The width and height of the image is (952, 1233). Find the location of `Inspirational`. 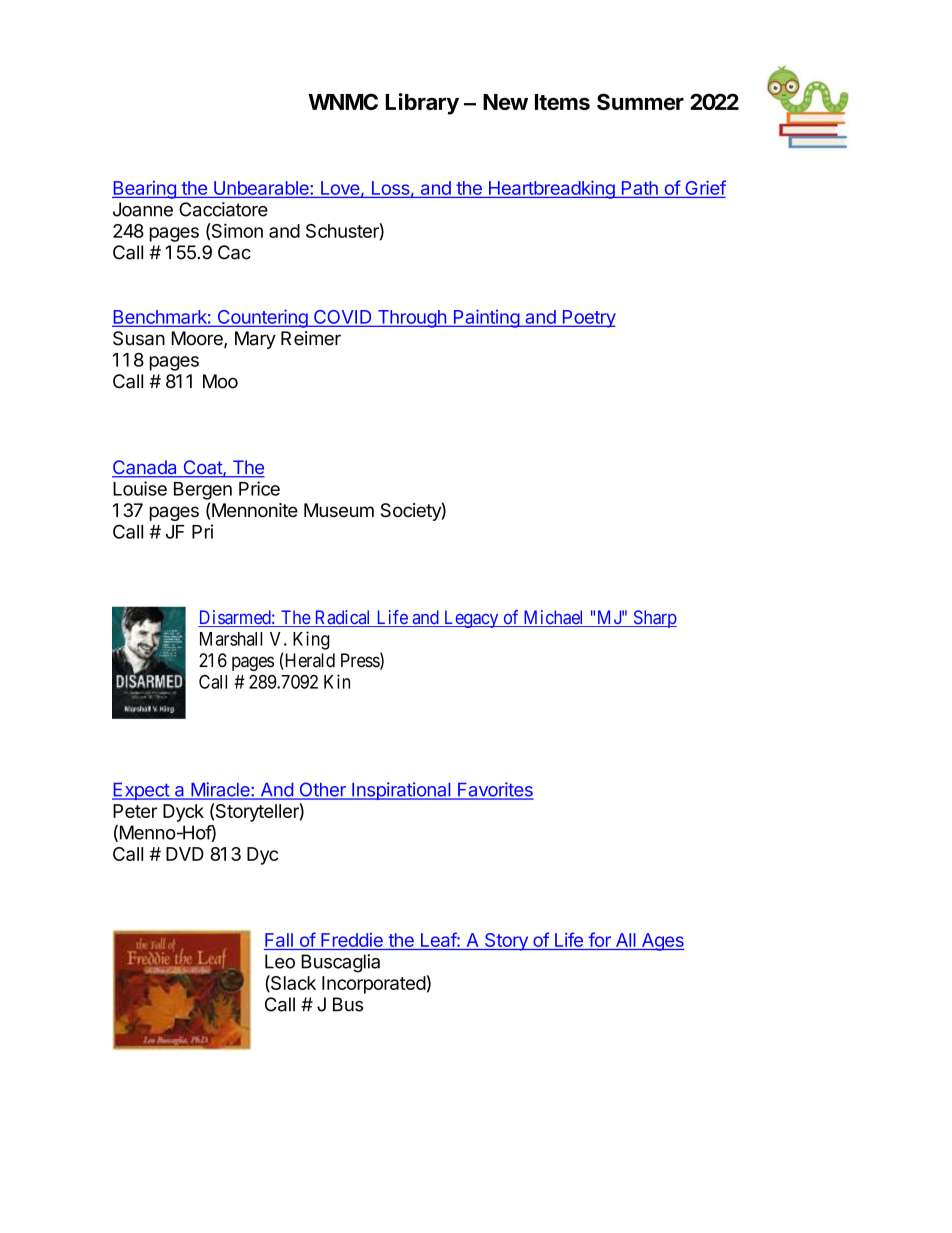

Inspirational is located at coordinates (401, 791).
